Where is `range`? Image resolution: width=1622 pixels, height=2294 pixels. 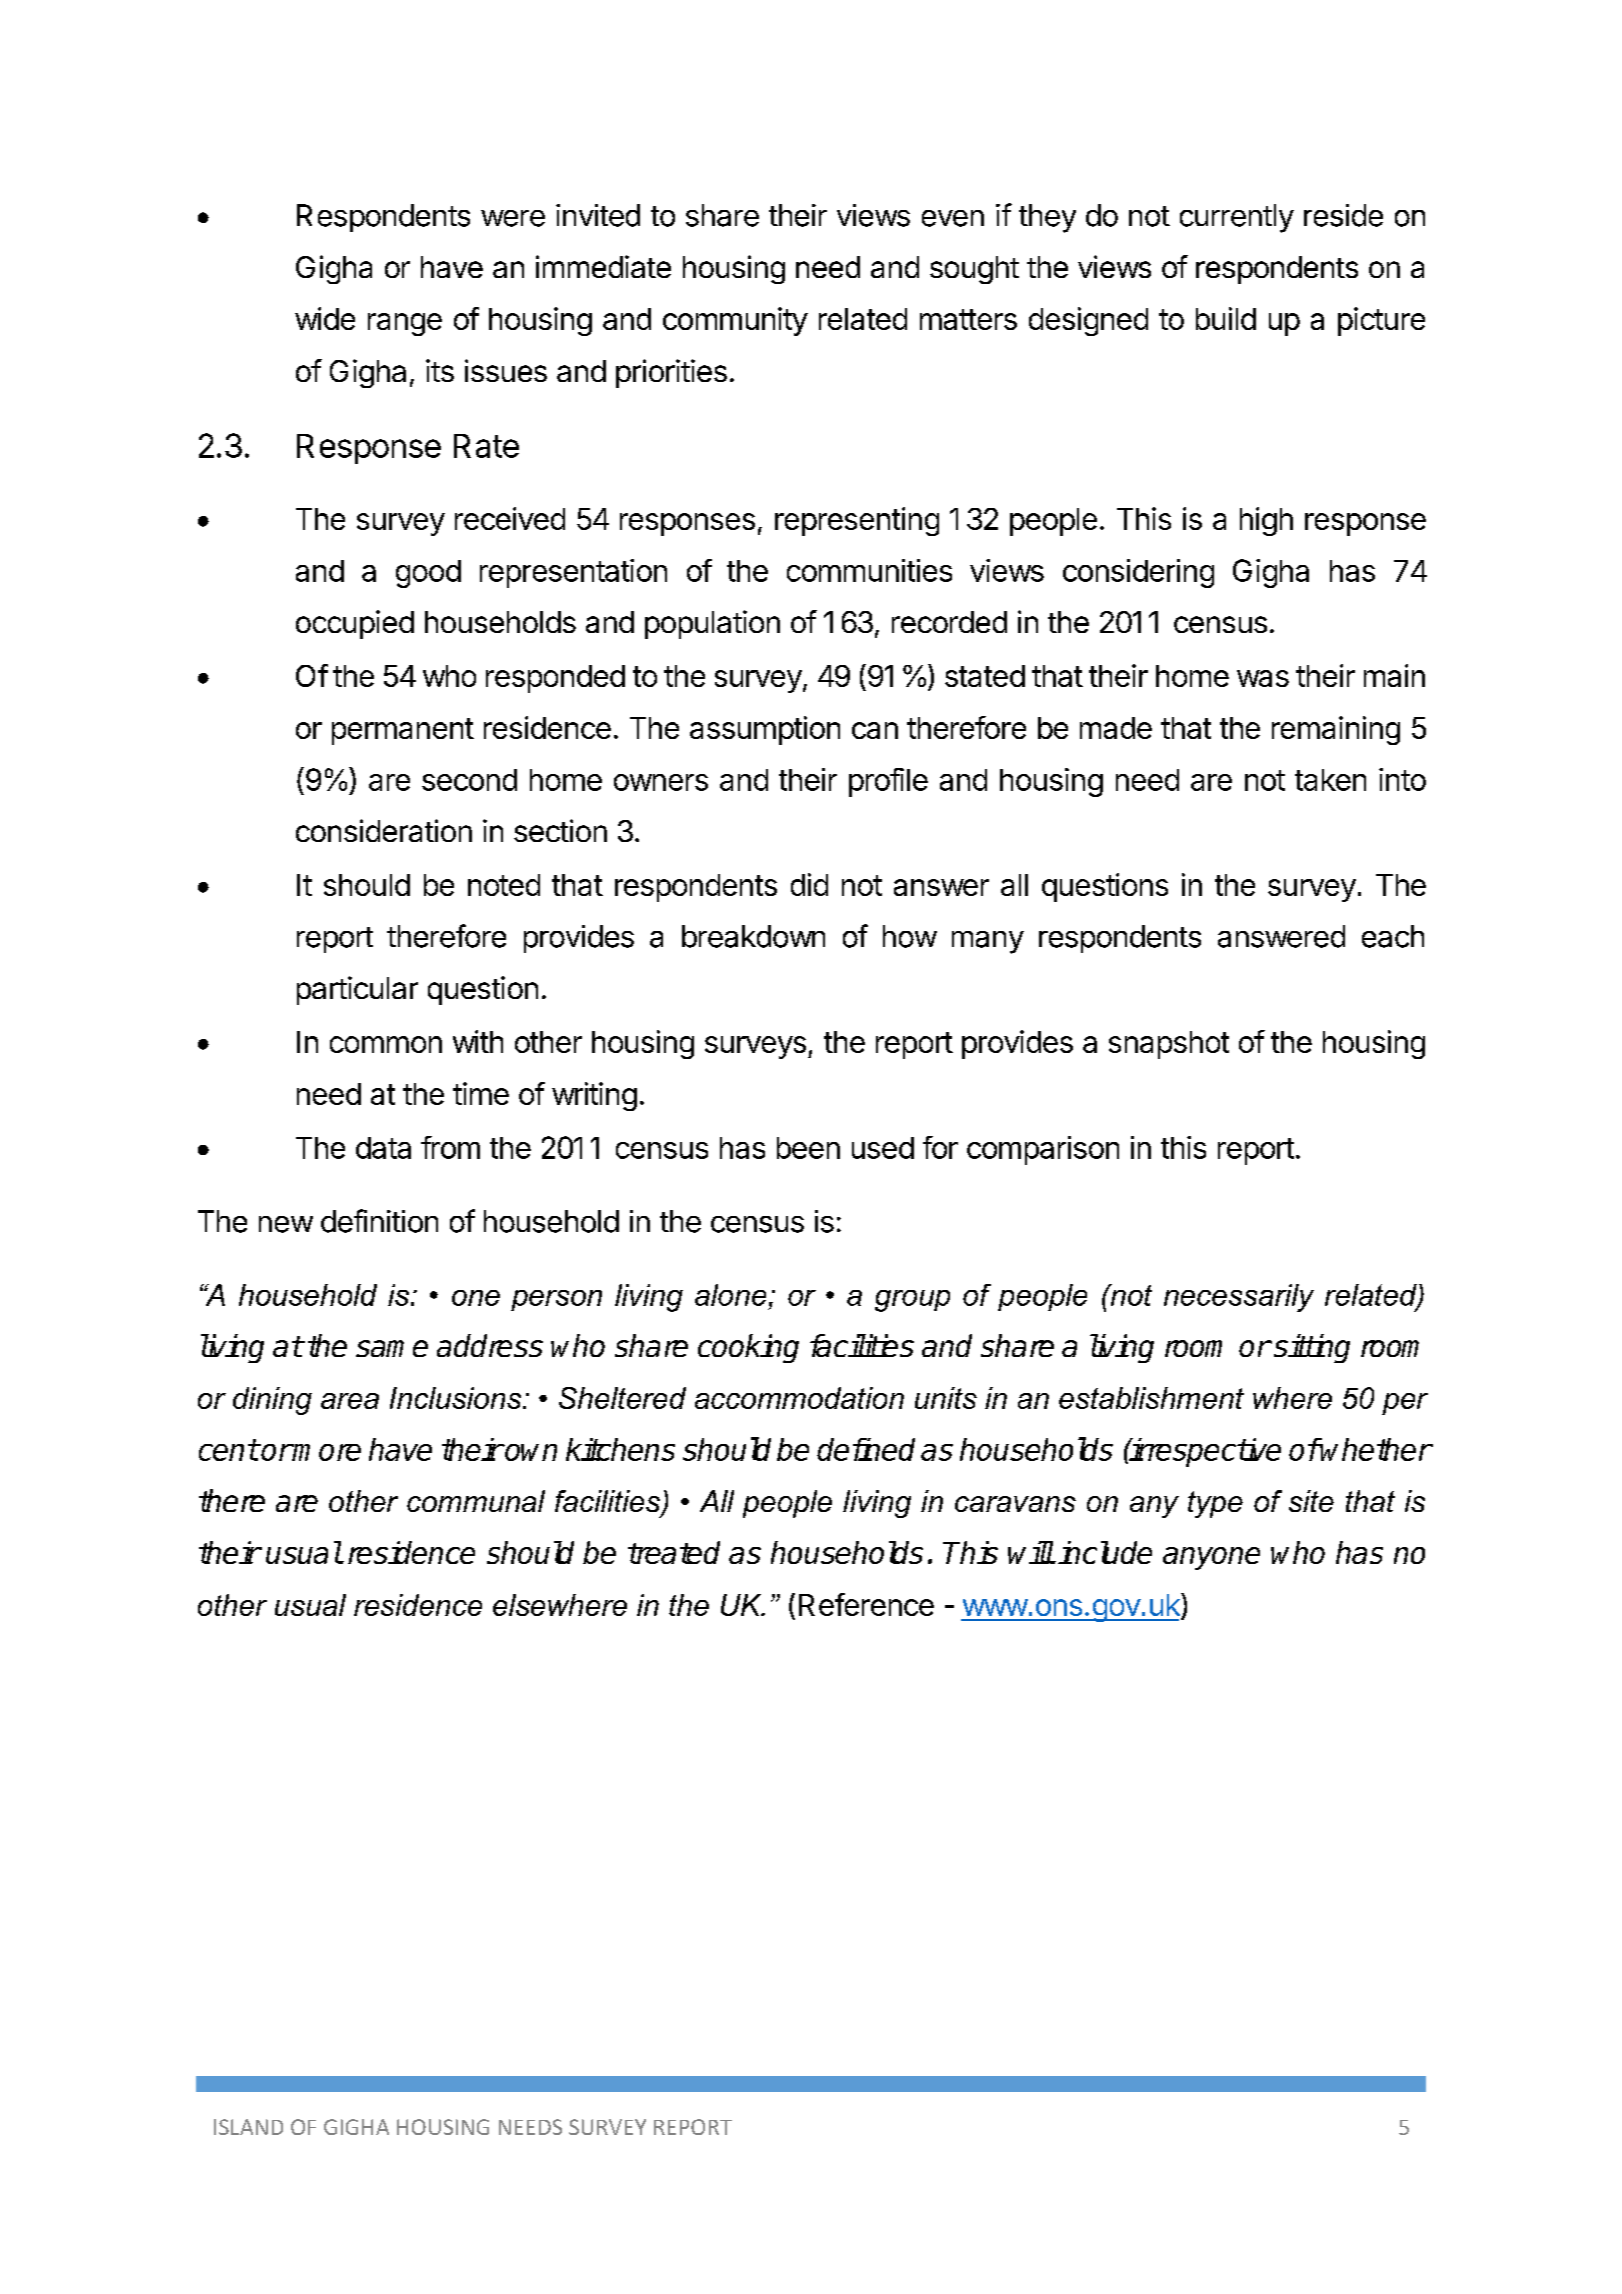
range is located at coordinates (405, 324).
